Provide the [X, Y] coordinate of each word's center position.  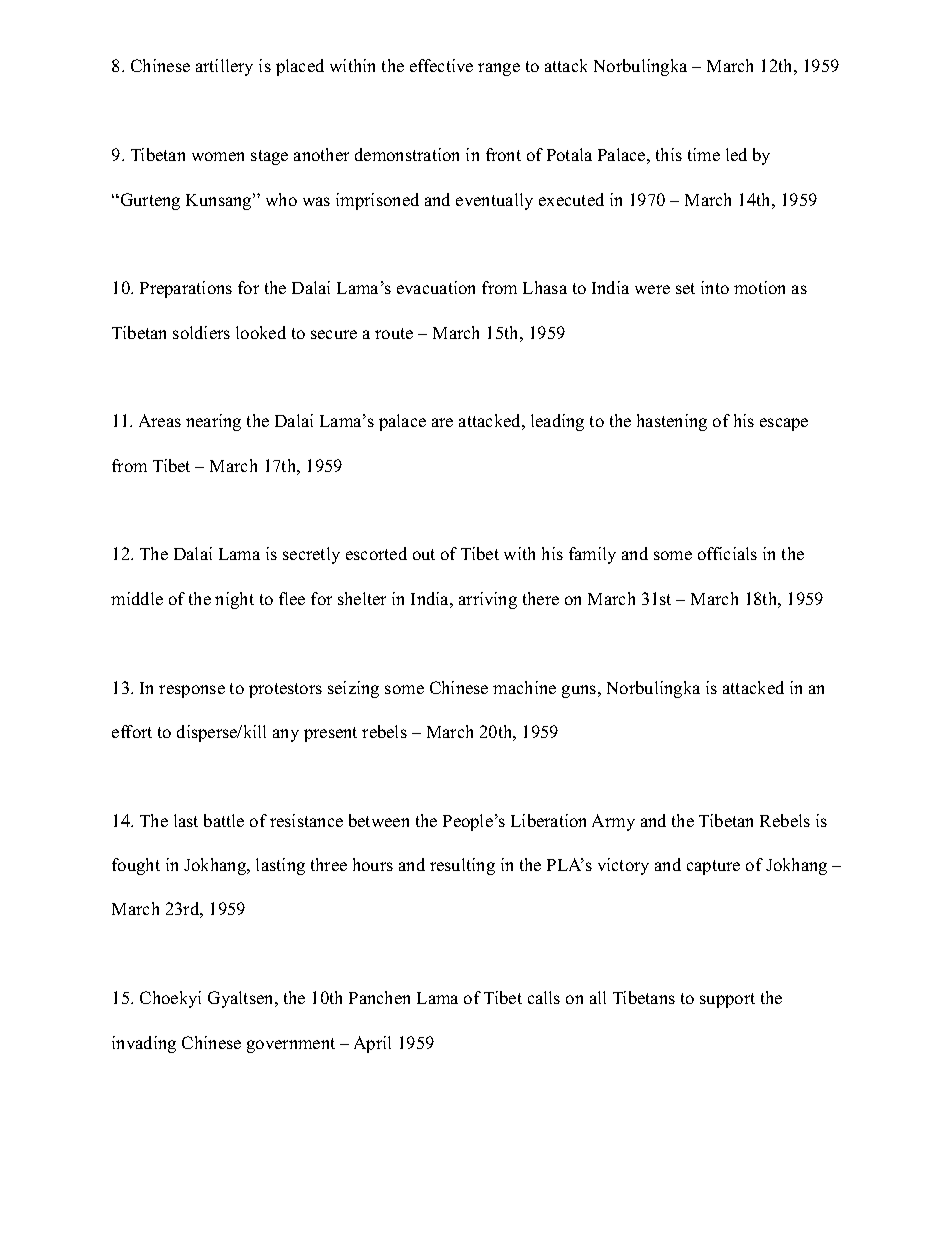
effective [441, 65]
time [704, 154]
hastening [672, 422]
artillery [224, 67]
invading [144, 1044]
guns [579, 691]
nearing [213, 422]
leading [557, 422]
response [192, 691]
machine [524, 687]
